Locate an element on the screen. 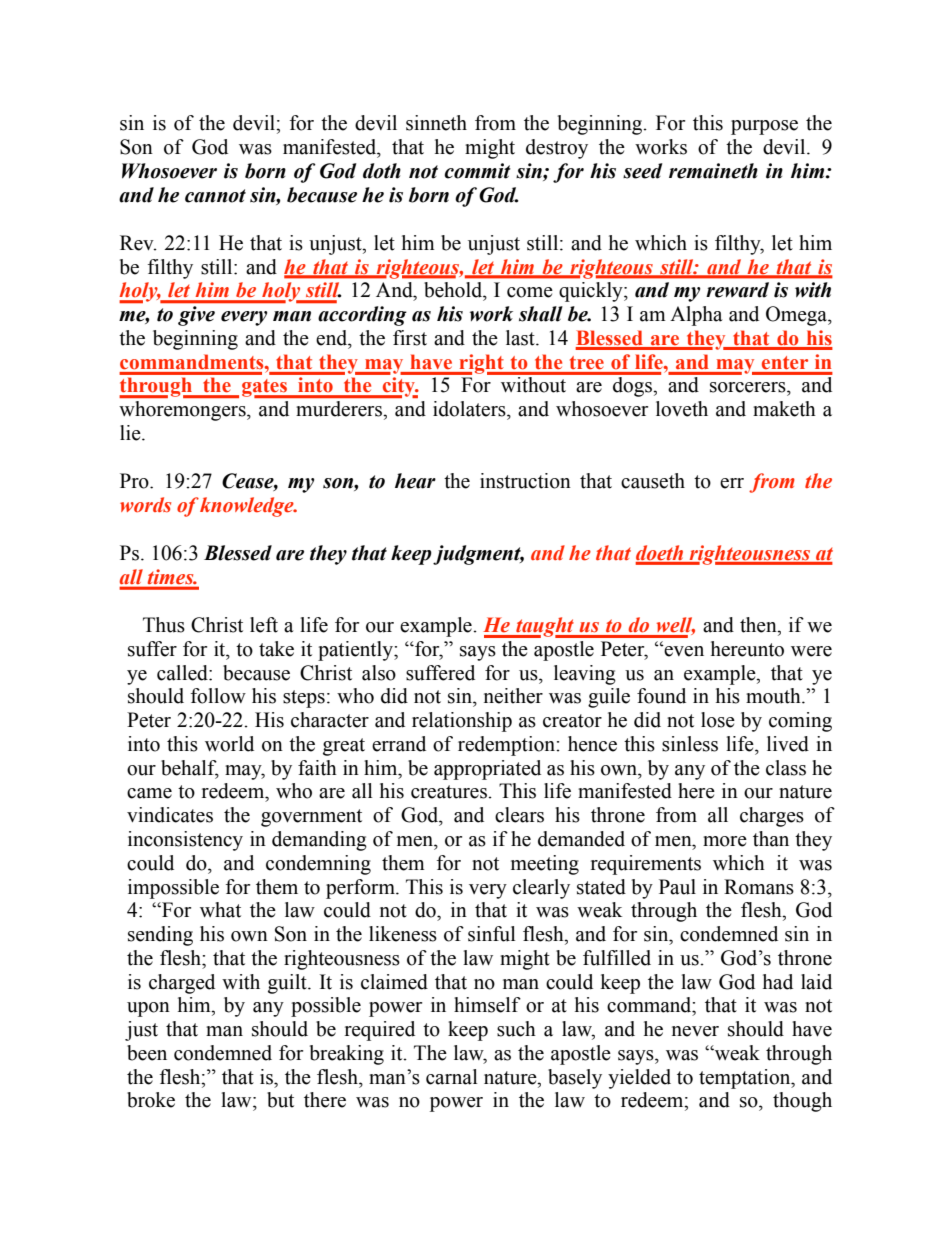 The image size is (952, 1233). more is located at coordinates (725, 841).
